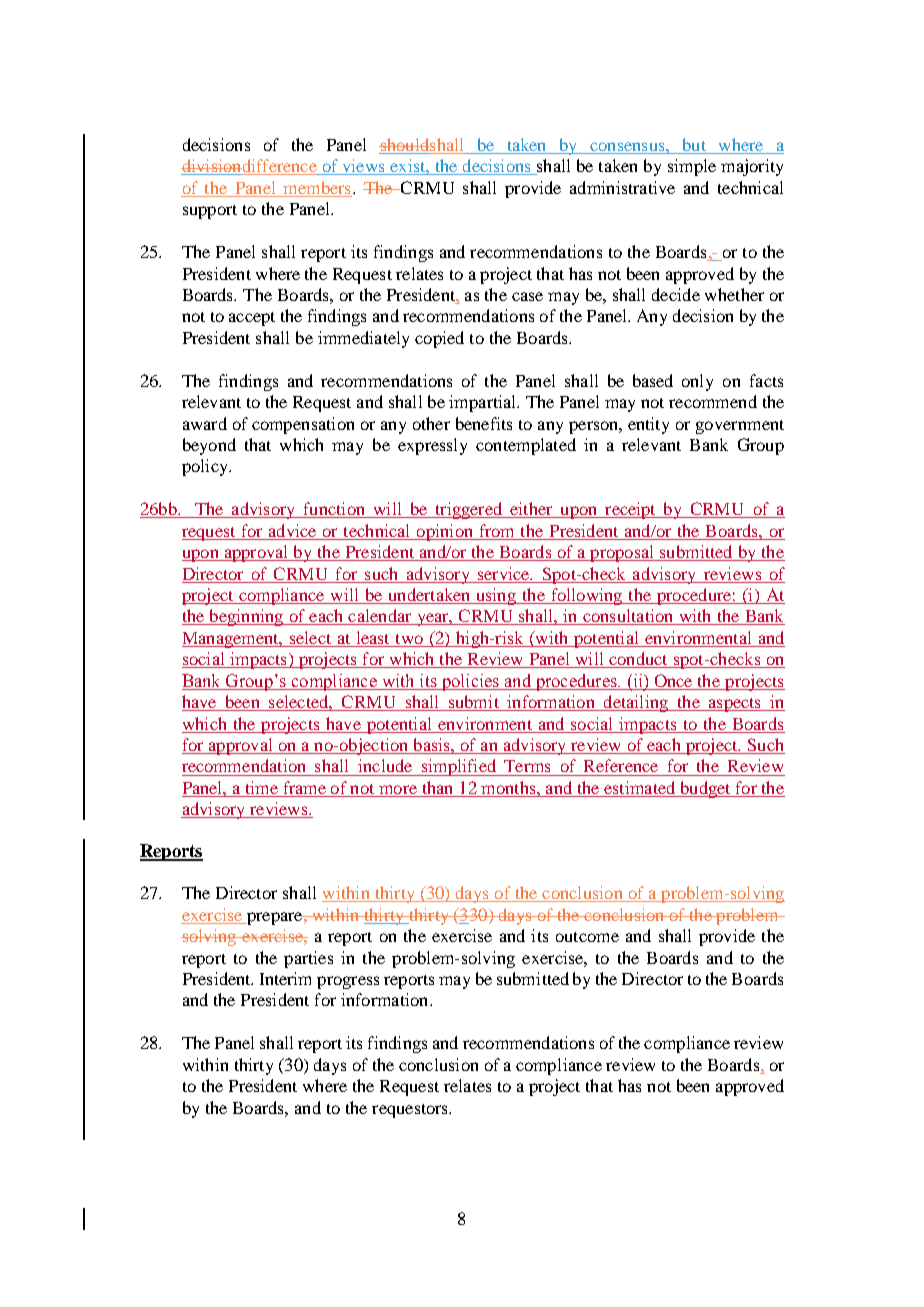 This image has height=1307, width=924. Describe the element at coordinates (316, 187) in the image. I see `members` at that location.
